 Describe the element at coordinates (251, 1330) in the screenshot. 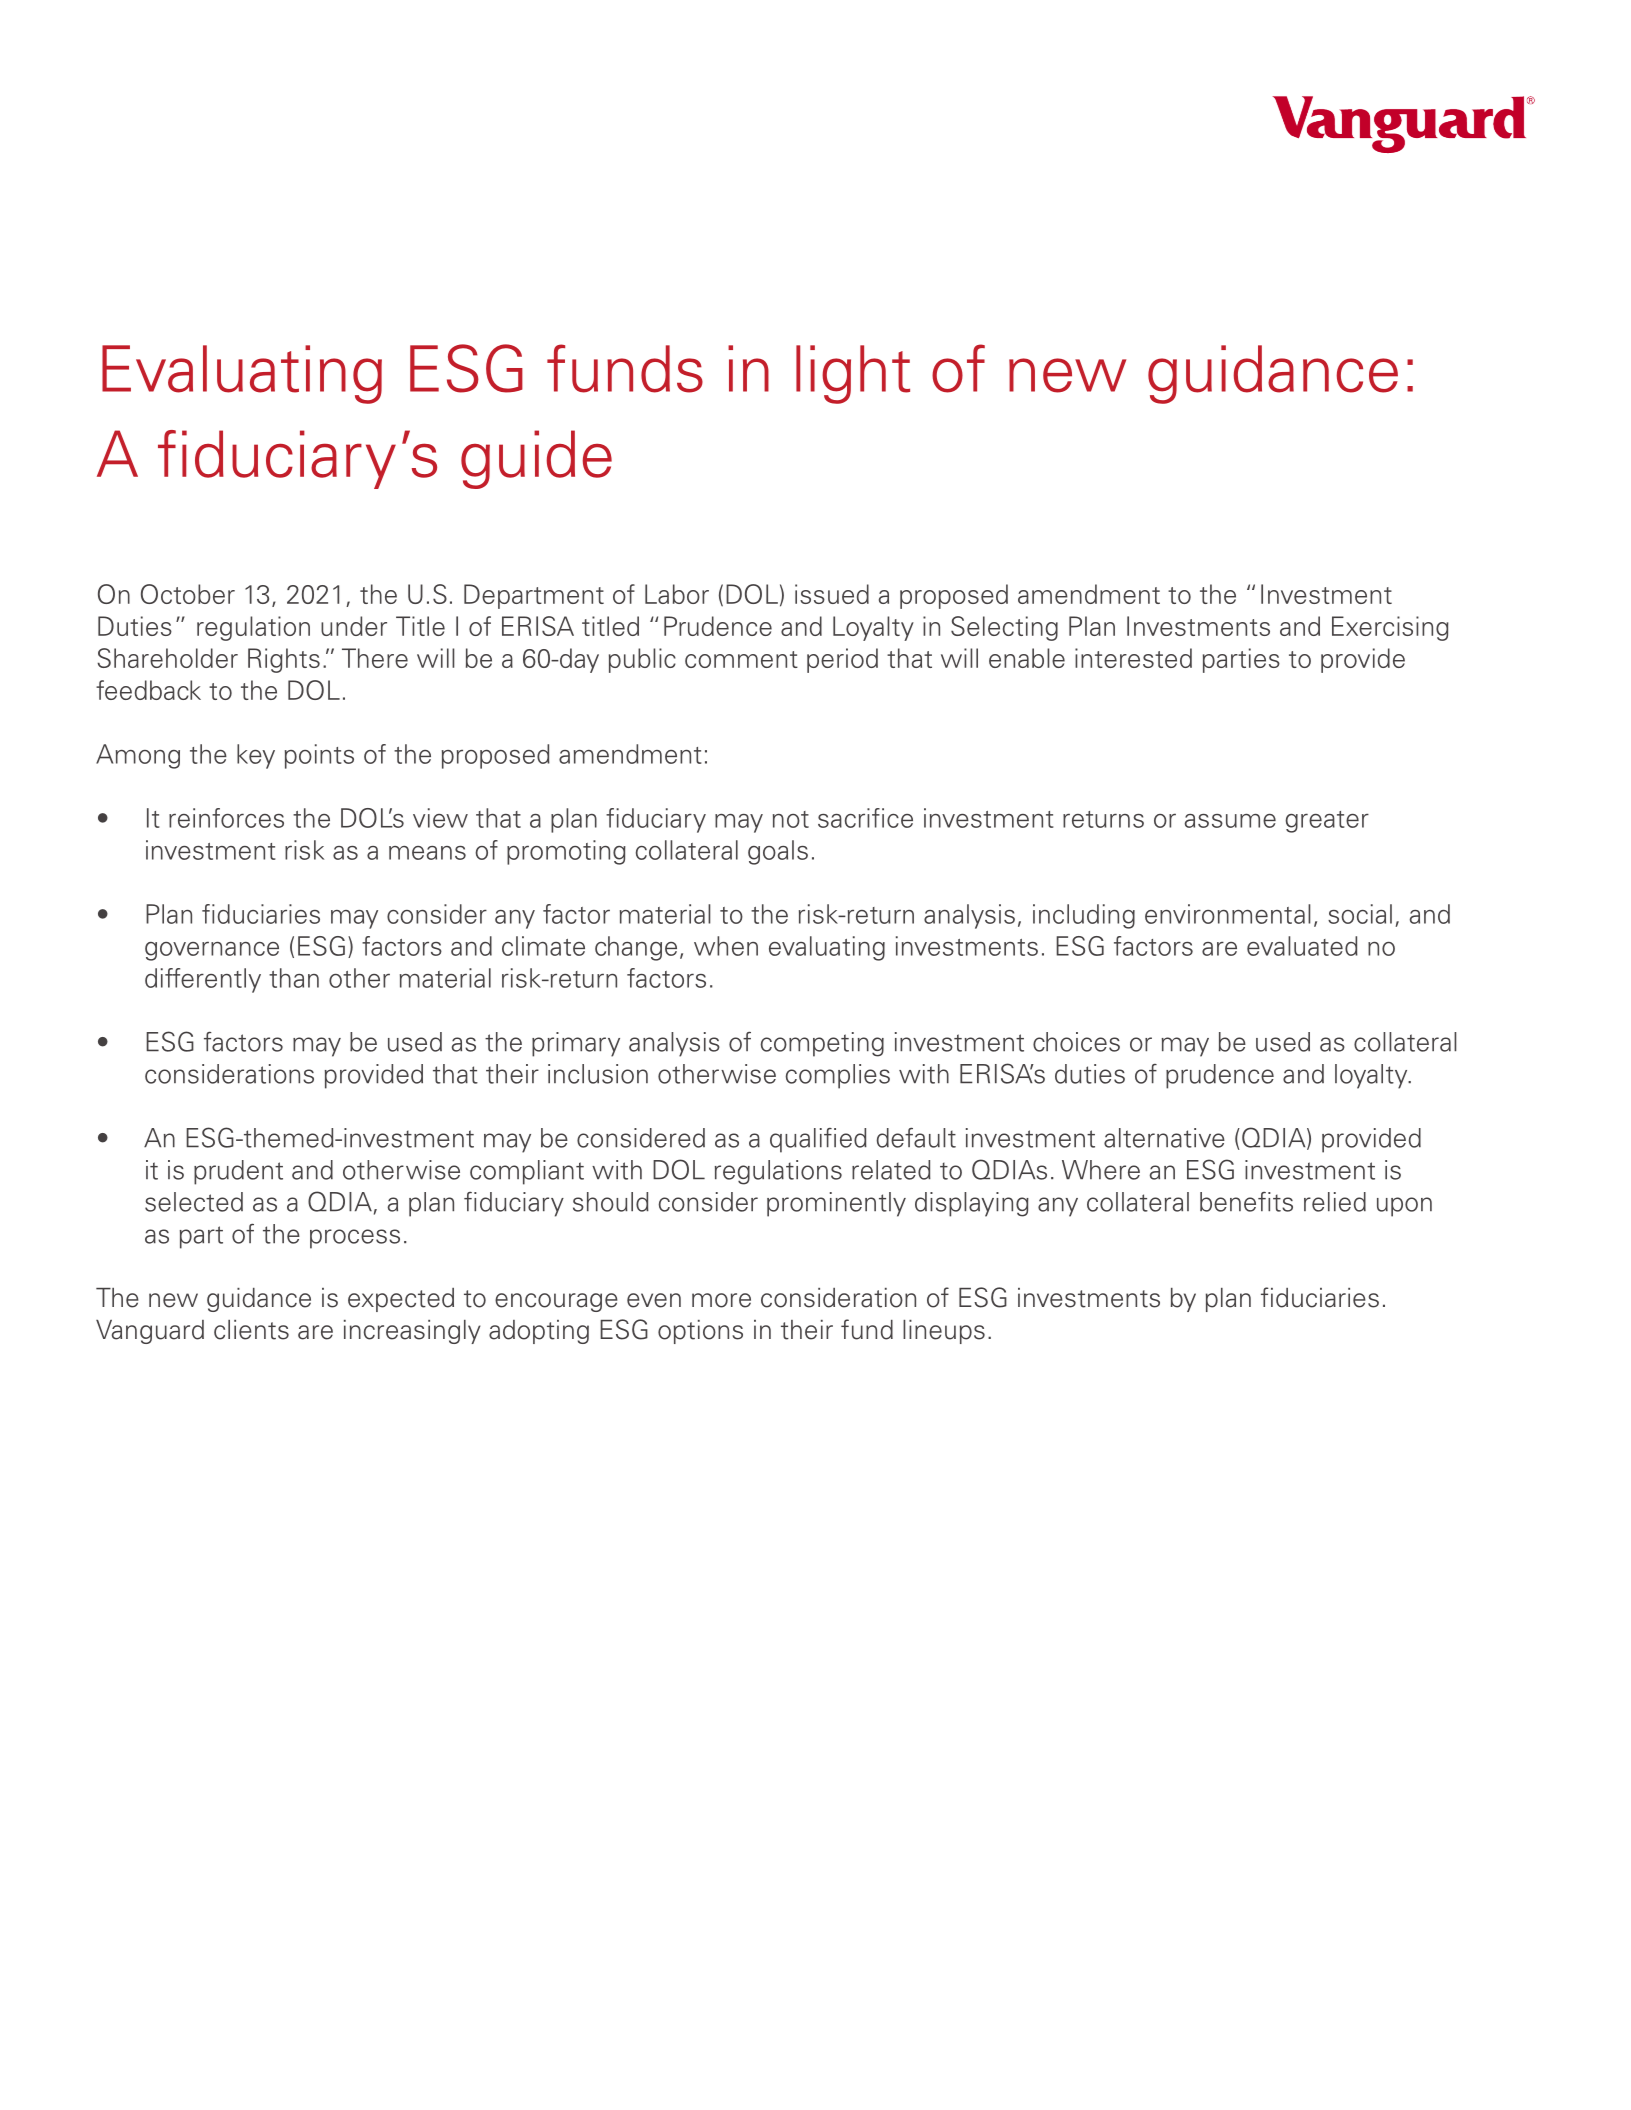

I see `clients` at that location.
